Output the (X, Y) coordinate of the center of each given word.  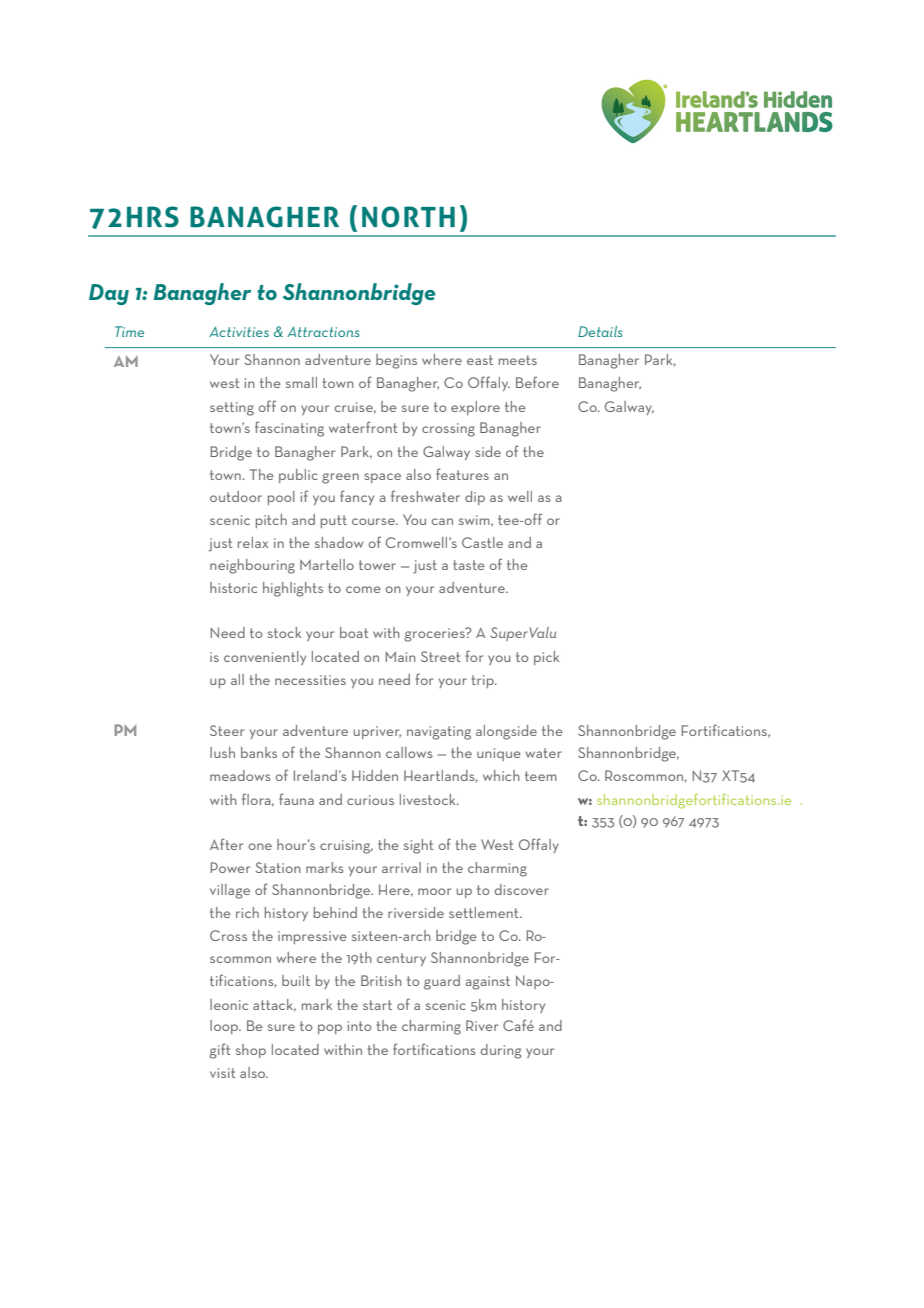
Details (600, 331)
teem (541, 776)
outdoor (236, 496)
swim (475, 521)
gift (220, 1051)
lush (222, 752)
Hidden (375, 775)
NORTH (408, 217)
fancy (357, 497)
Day (109, 294)
